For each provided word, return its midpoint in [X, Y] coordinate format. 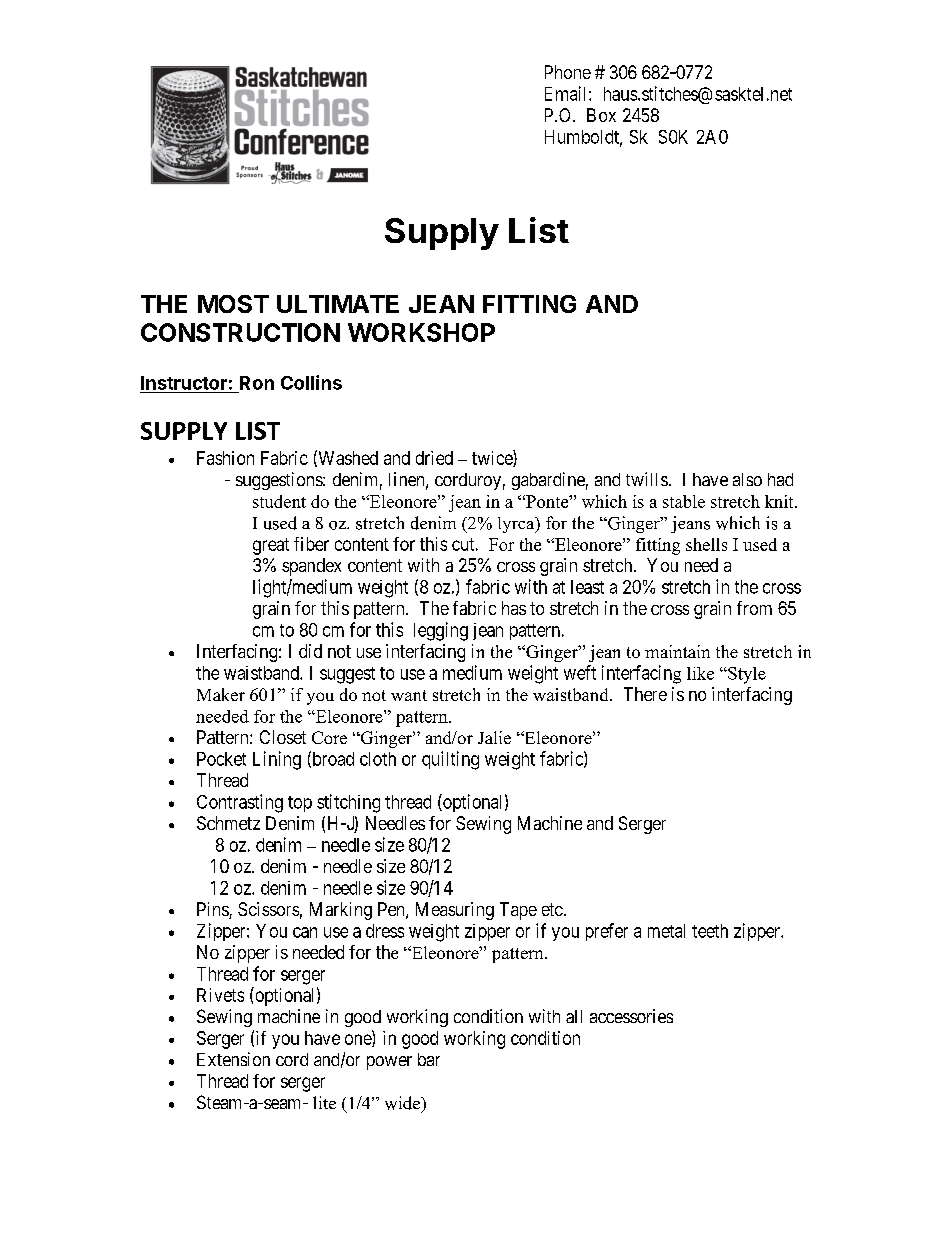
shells [706, 544]
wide [403, 1103]
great [271, 546]
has [514, 608]
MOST [233, 304]
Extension [233, 1059]
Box [601, 115]
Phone [568, 72]
